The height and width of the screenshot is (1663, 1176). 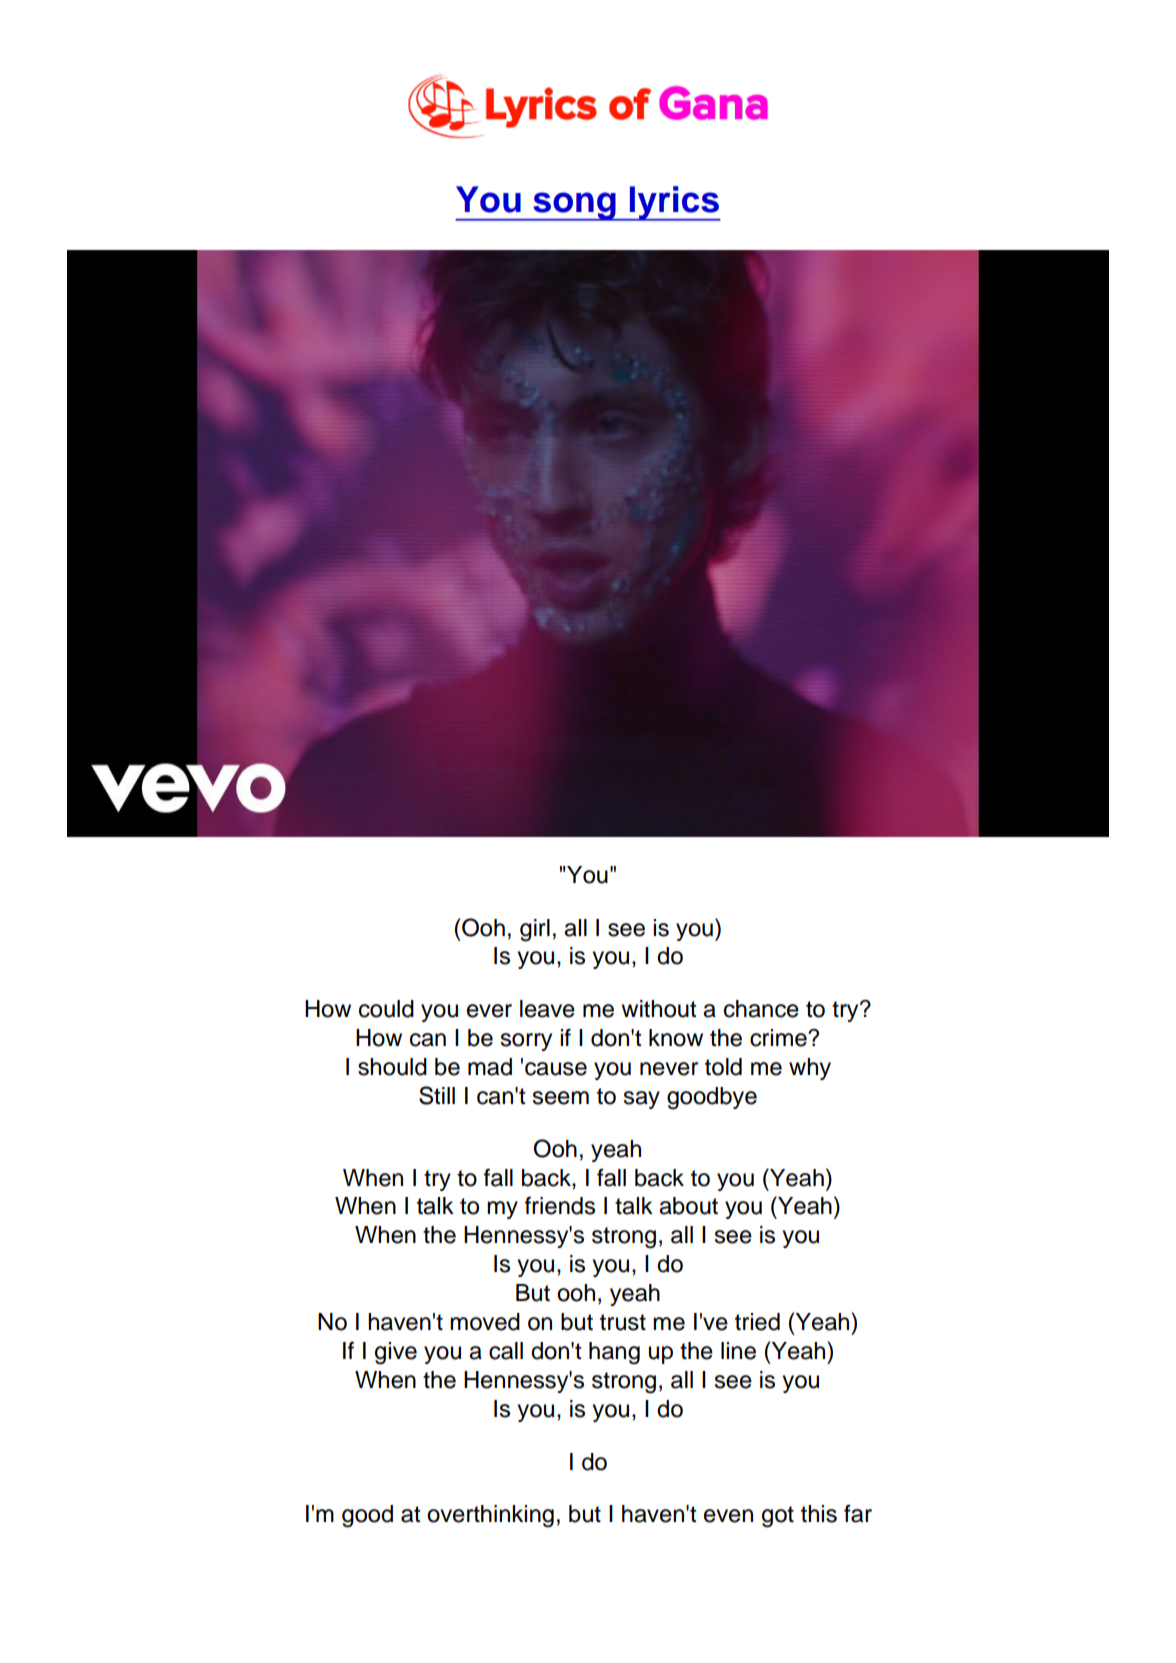 What do you see at coordinates (779, 1038) in the screenshot?
I see `crime` at bounding box center [779, 1038].
